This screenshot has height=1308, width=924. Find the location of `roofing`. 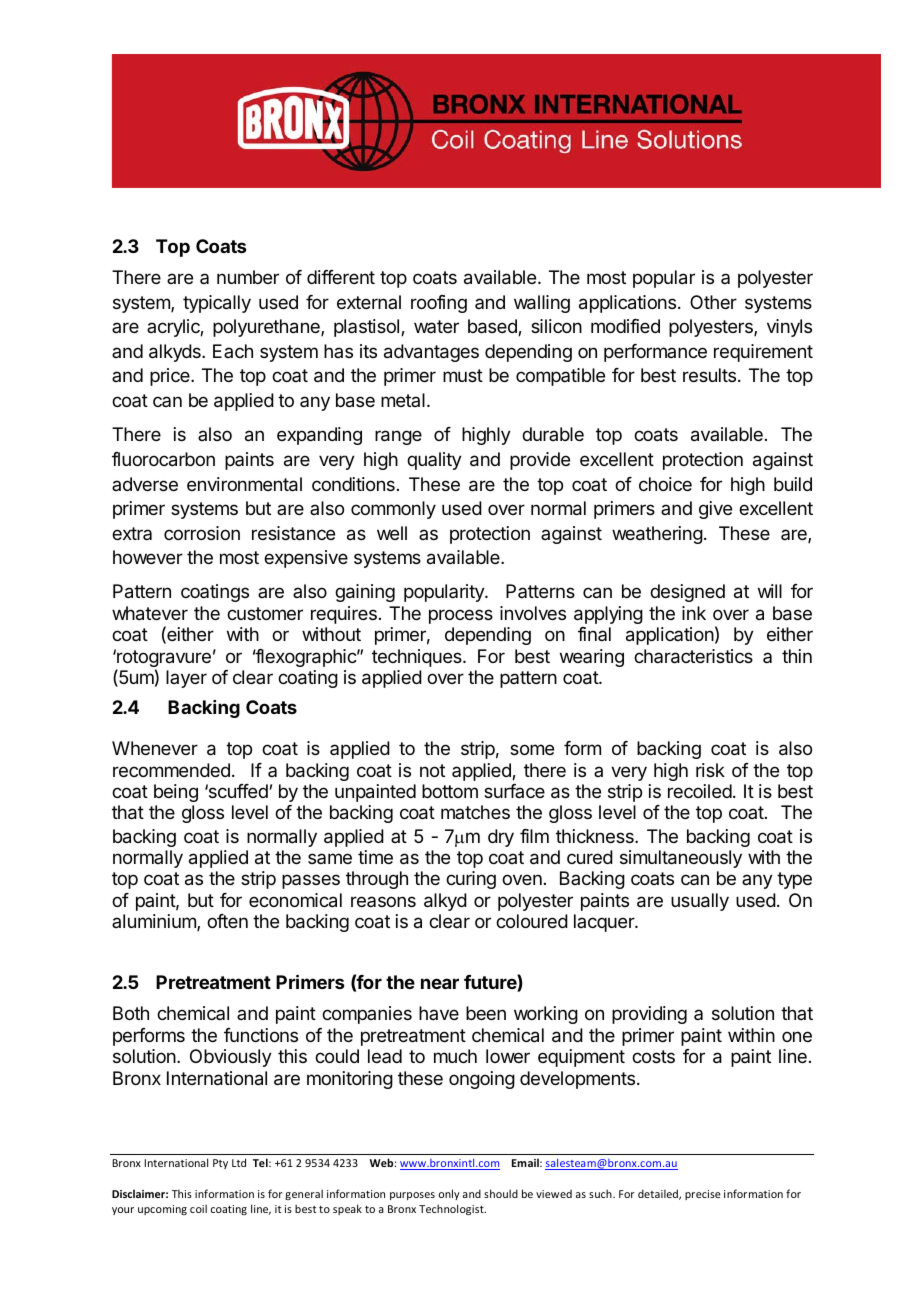

roofing is located at coordinates (439, 304).
